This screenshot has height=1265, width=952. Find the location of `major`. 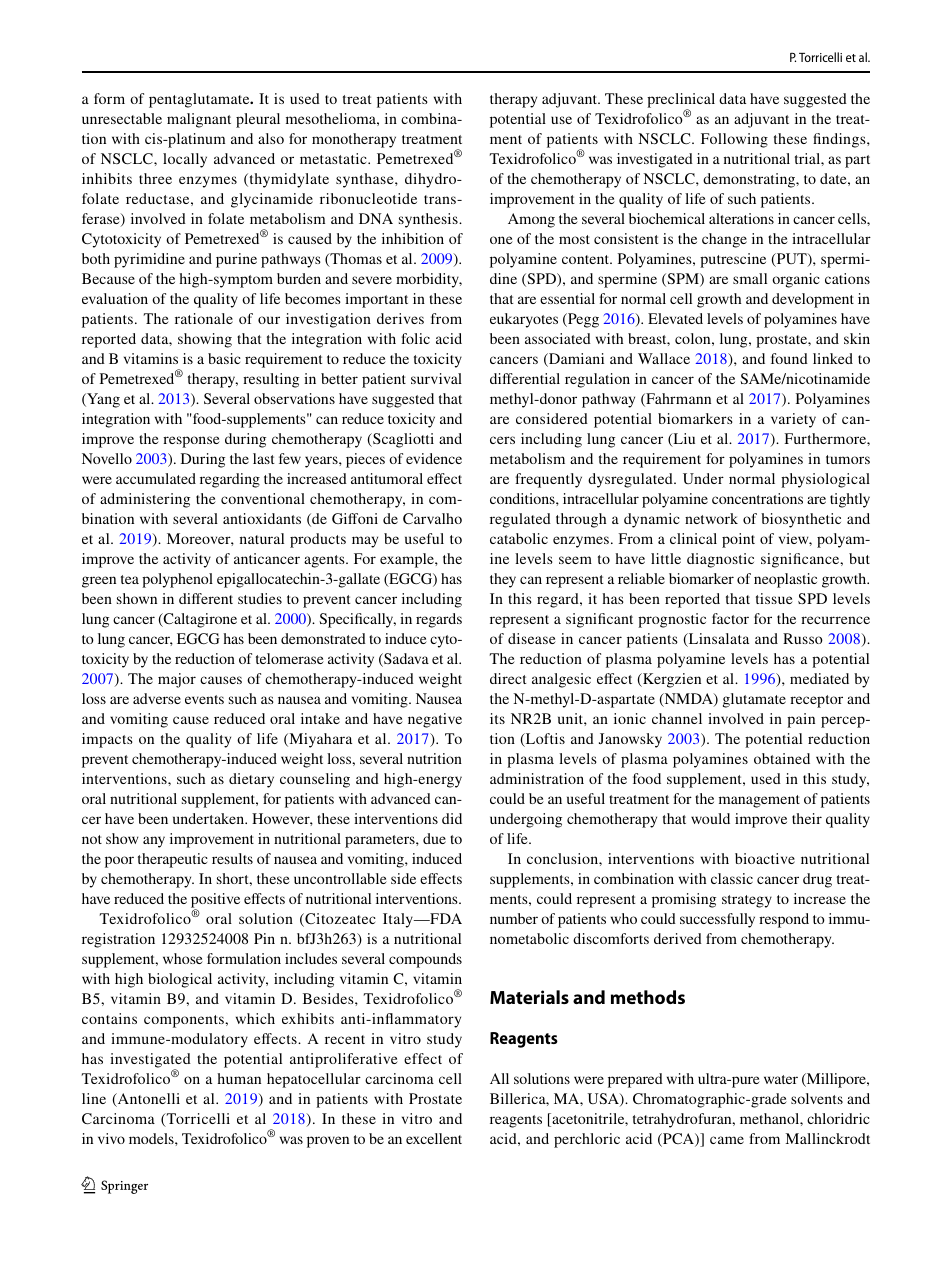

major is located at coordinates (177, 680).
